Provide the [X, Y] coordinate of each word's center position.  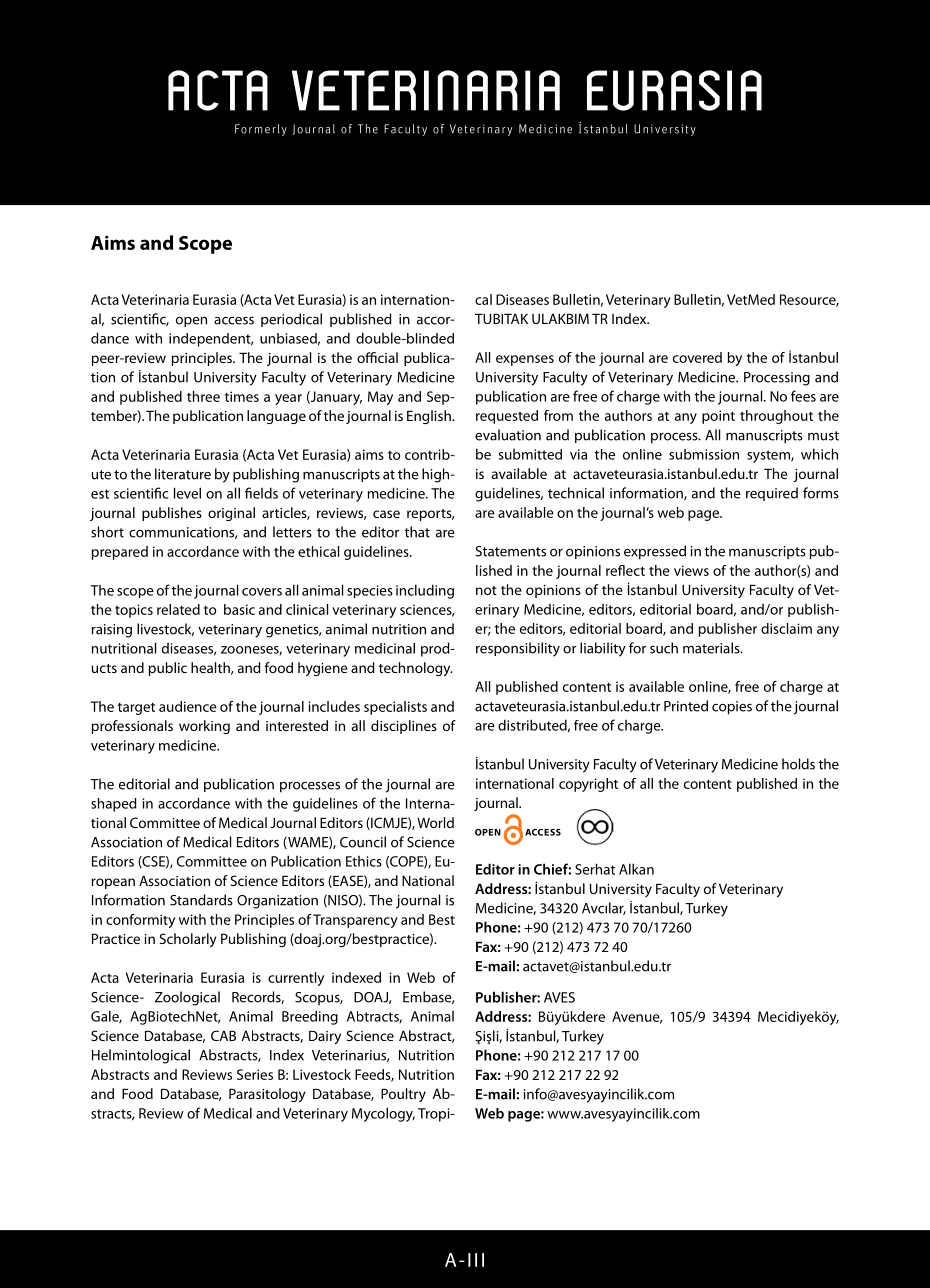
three [203, 396]
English [430, 417]
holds [798, 764]
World [435, 822]
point [718, 417]
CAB [223, 1035]
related [178, 609]
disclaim [786, 628]
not [486, 590]
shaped [114, 805]
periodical [291, 320]
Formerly [261, 130]
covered [697, 357]
